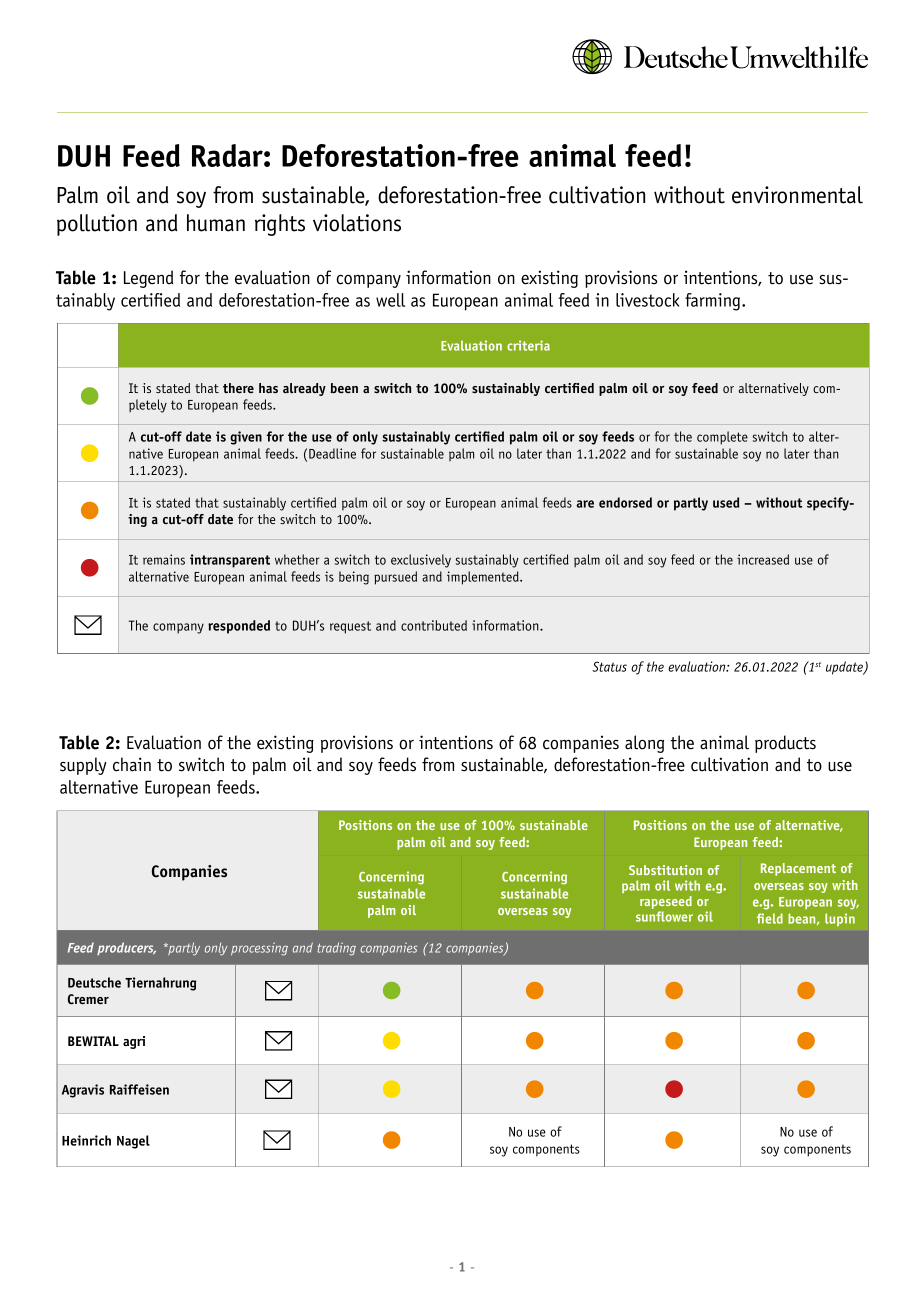 The height and width of the screenshot is (1308, 924). I want to click on responded, so click(239, 627).
